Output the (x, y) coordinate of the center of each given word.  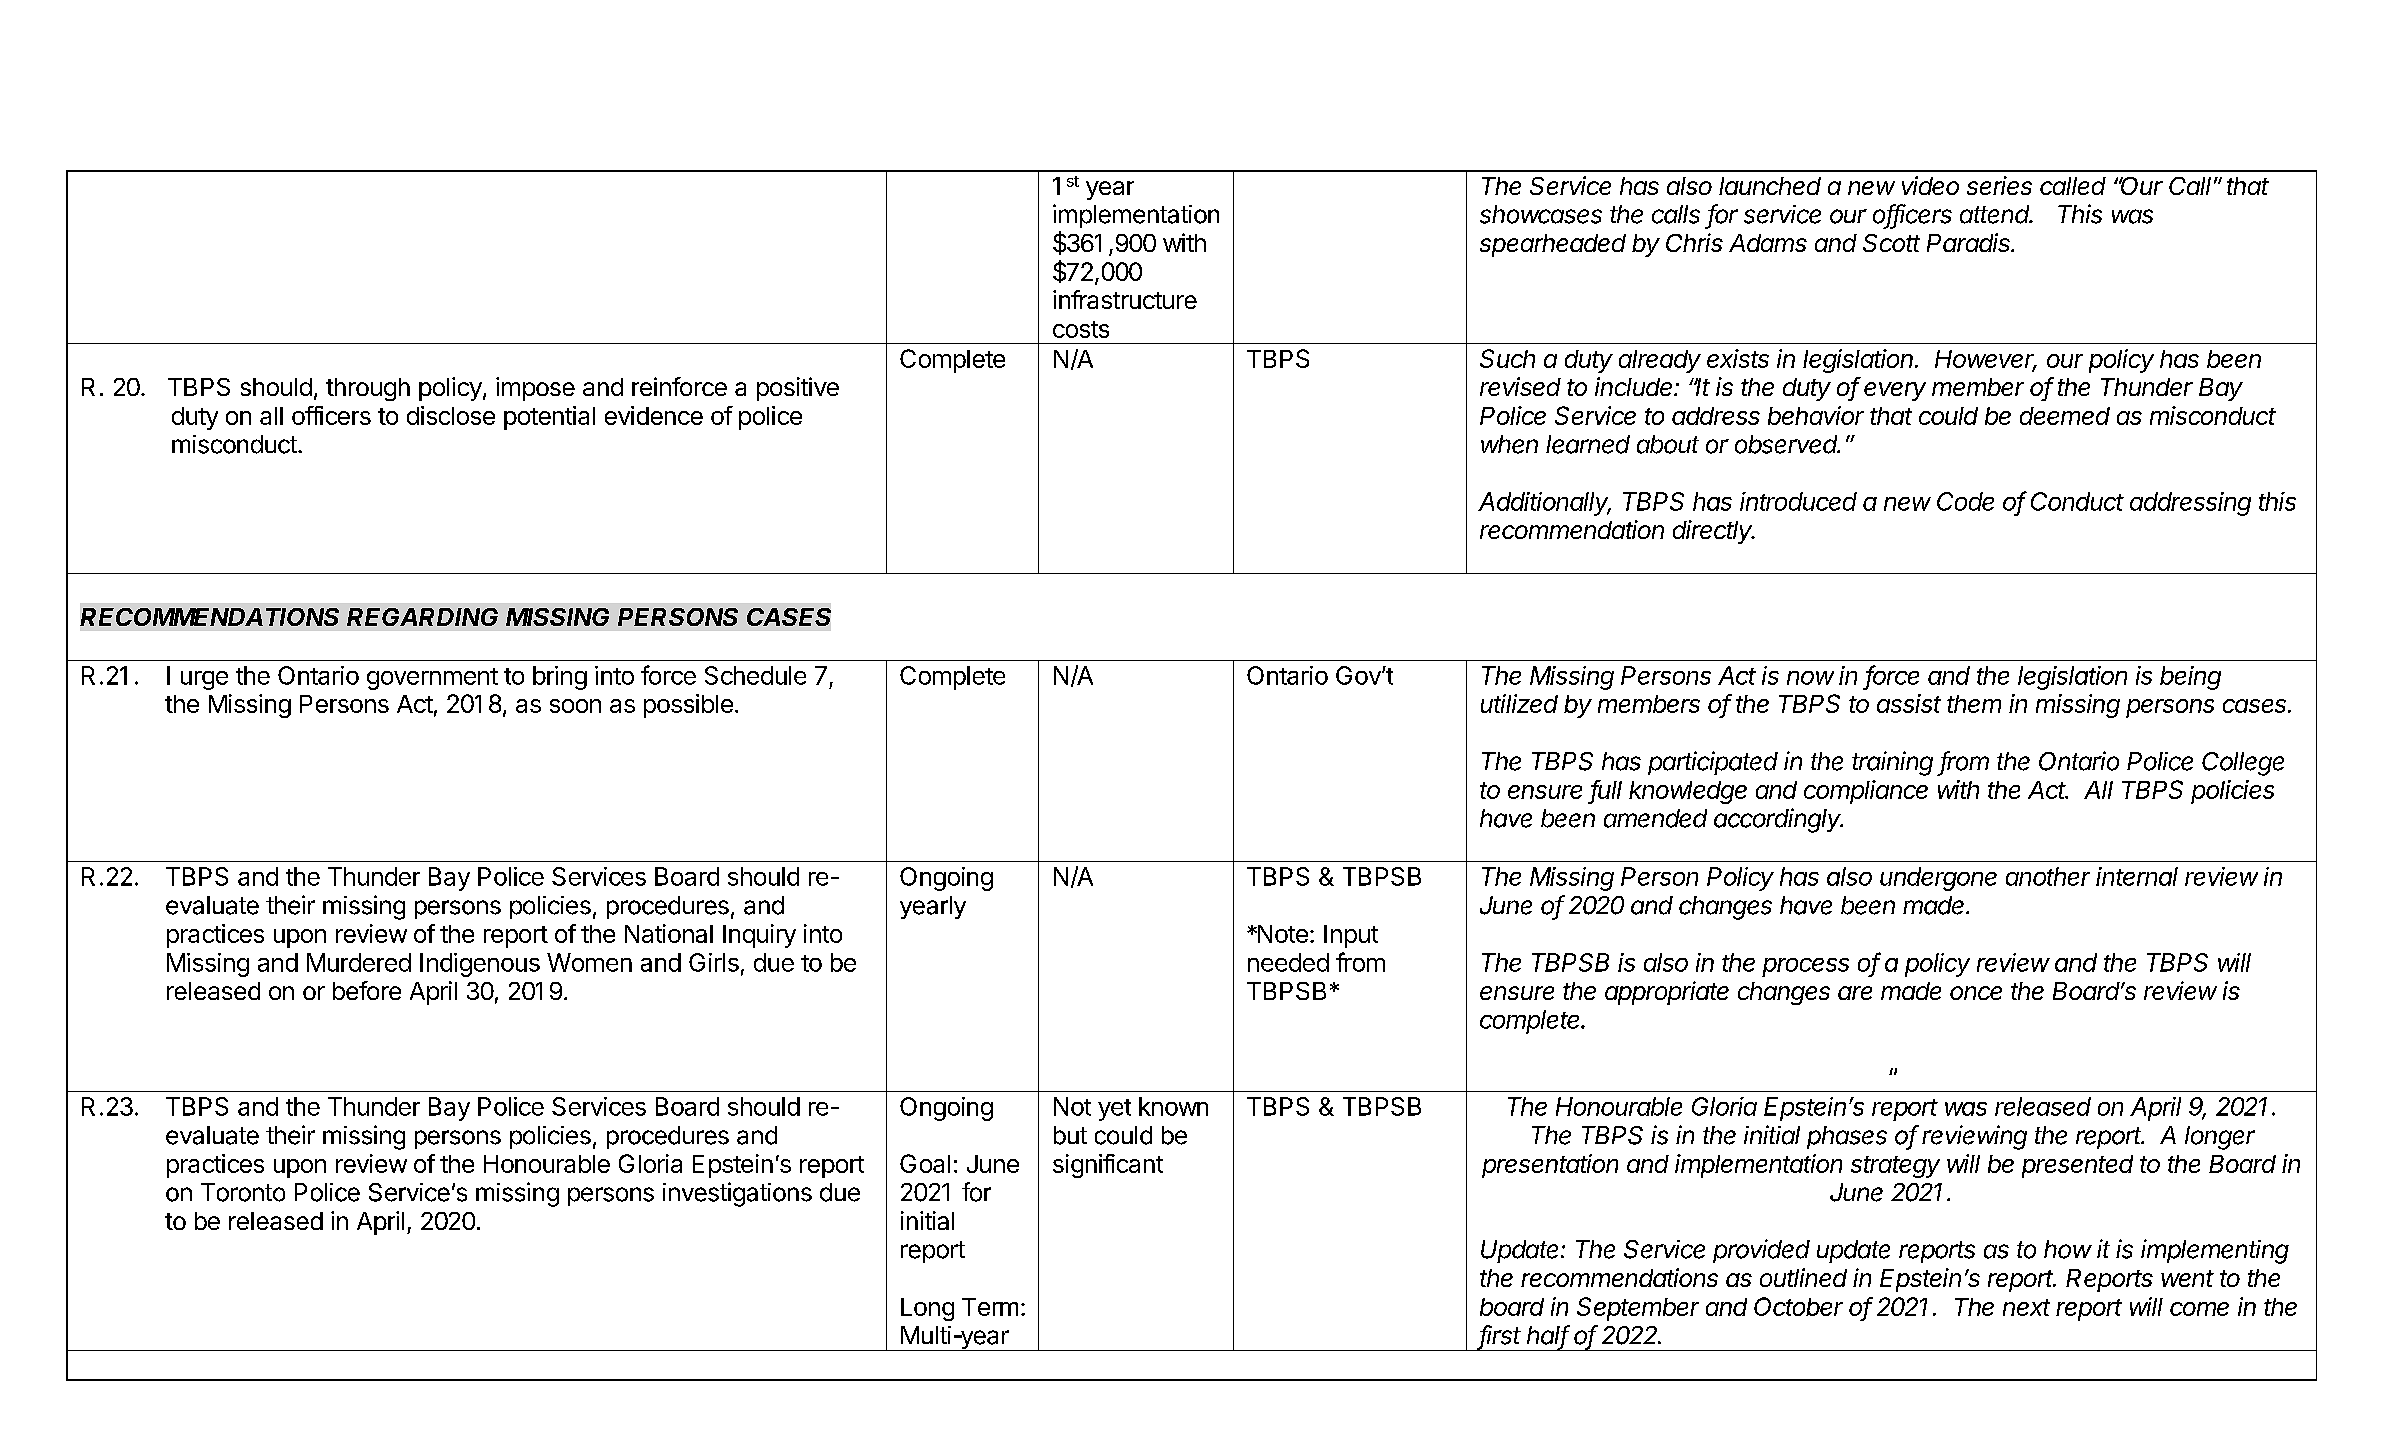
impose (535, 389)
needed (1288, 962)
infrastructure (1125, 299)
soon (575, 706)
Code (1965, 501)
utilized (1519, 703)
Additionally (1544, 504)
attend (1996, 214)
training (1892, 763)
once (1976, 993)
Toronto (243, 1192)
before (367, 990)
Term (990, 1307)
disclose (451, 415)
